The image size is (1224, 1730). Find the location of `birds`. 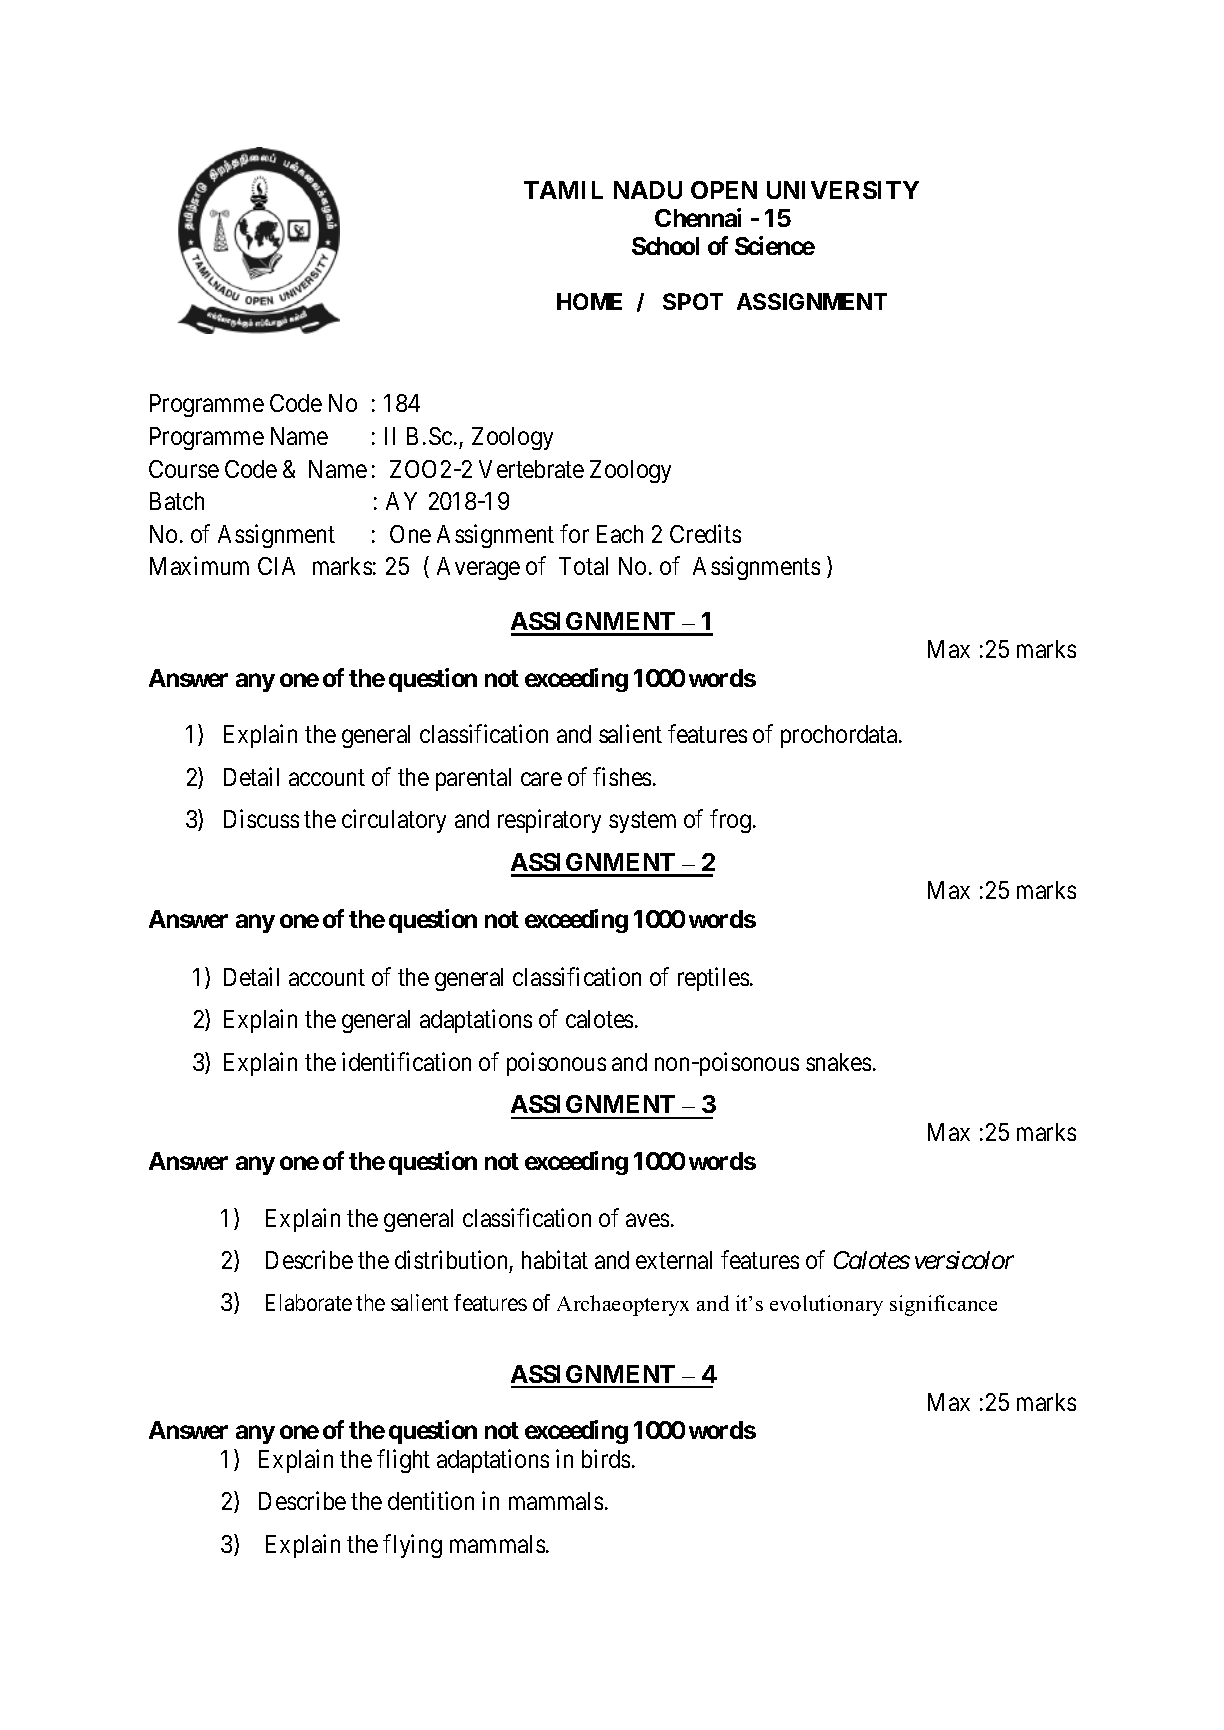

birds is located at coordinates (606, 1458).
